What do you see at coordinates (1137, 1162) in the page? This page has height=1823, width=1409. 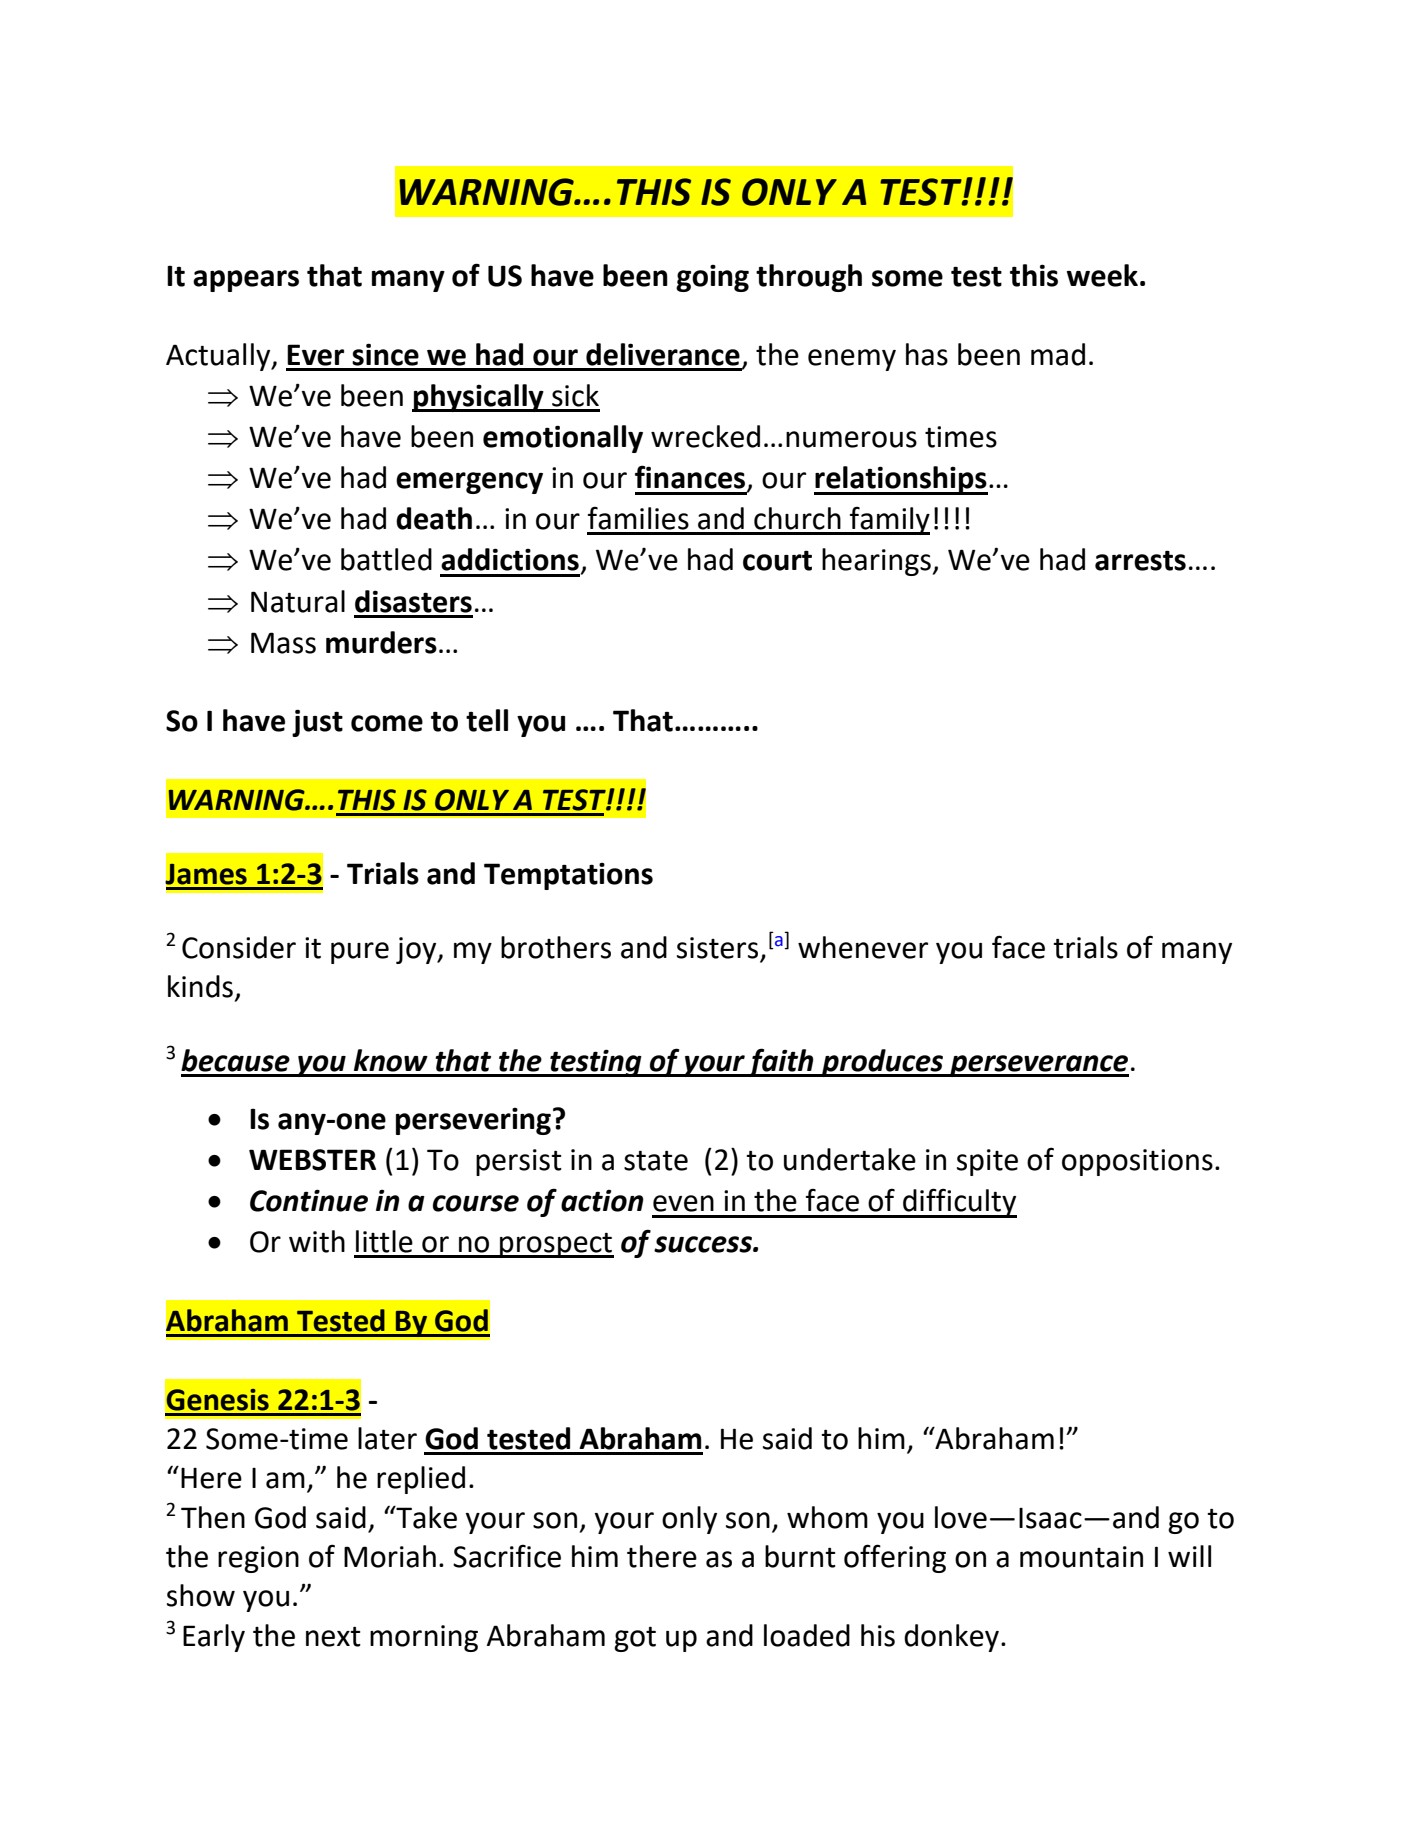 I see `oppositions` at bounding box center [1137, 1162].
